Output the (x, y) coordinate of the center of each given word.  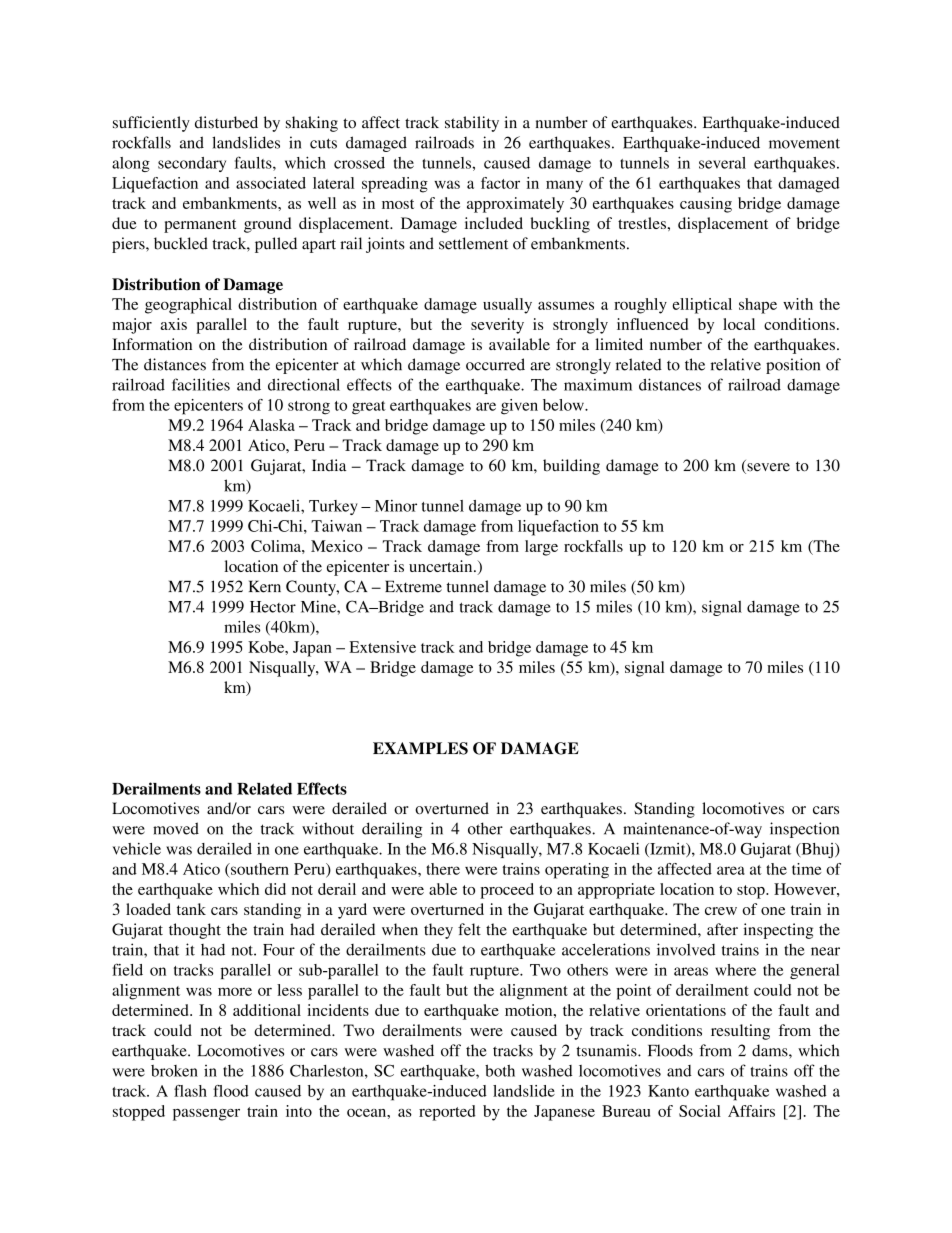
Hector (273, 607)
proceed (507, 891)
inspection (804, 830)
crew (721, 911)
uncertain (442, 566)
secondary (192, 164)
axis (174, 324)
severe (767, 468)
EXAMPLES (420, 748)
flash (190, 1091)
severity (497, 326)
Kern (265, 586)
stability (472, 124)
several (722, 163)
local (739, 324)
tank (191, 909)
